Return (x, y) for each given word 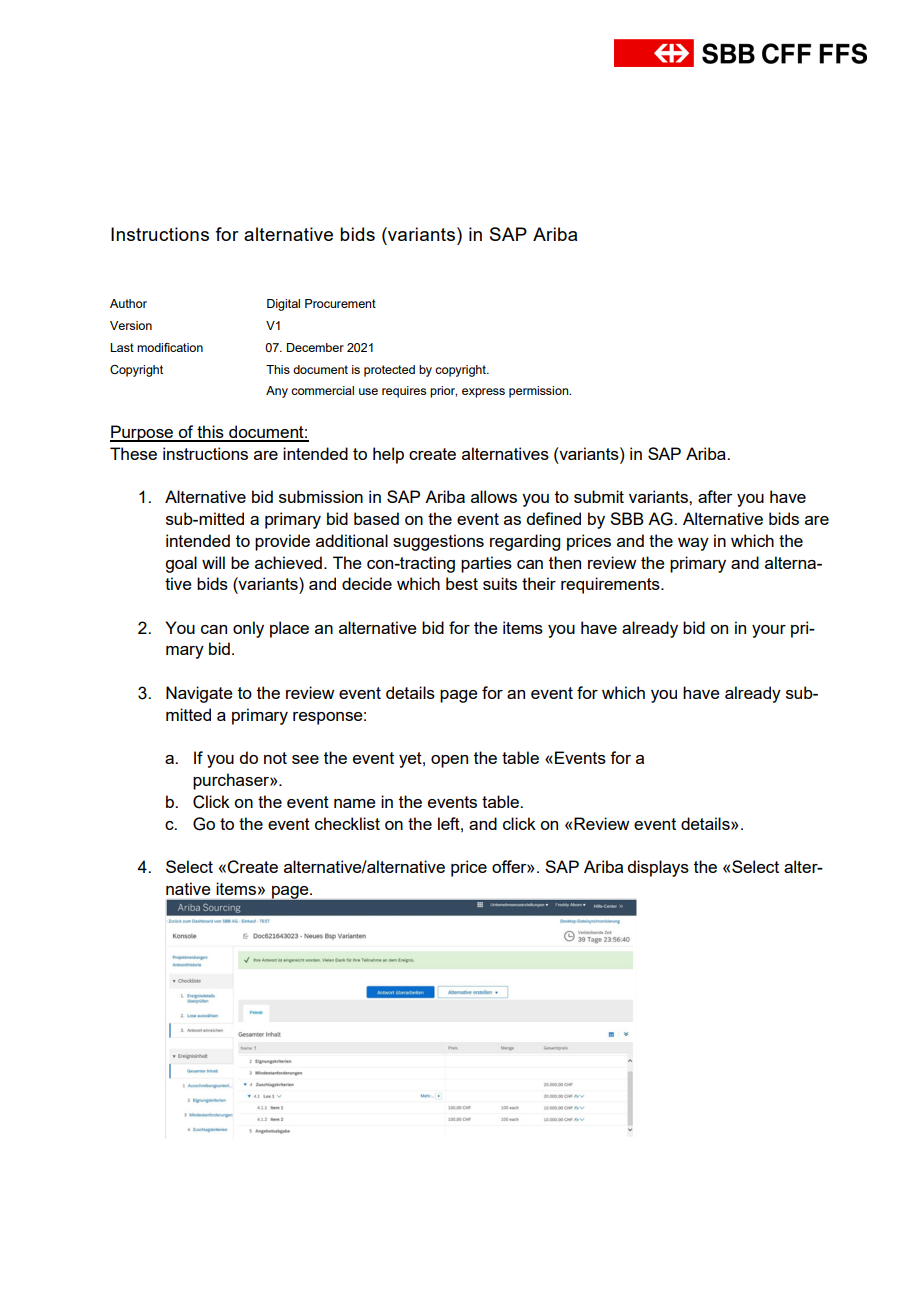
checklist (347, 823)
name (355, 803)
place (289, 629)
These (133, 453)
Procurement (340, 303)
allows (494, 496)
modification (170, 347)
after (715, 496)
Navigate (199, 694)
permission (540, 392)
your (769, 631)
